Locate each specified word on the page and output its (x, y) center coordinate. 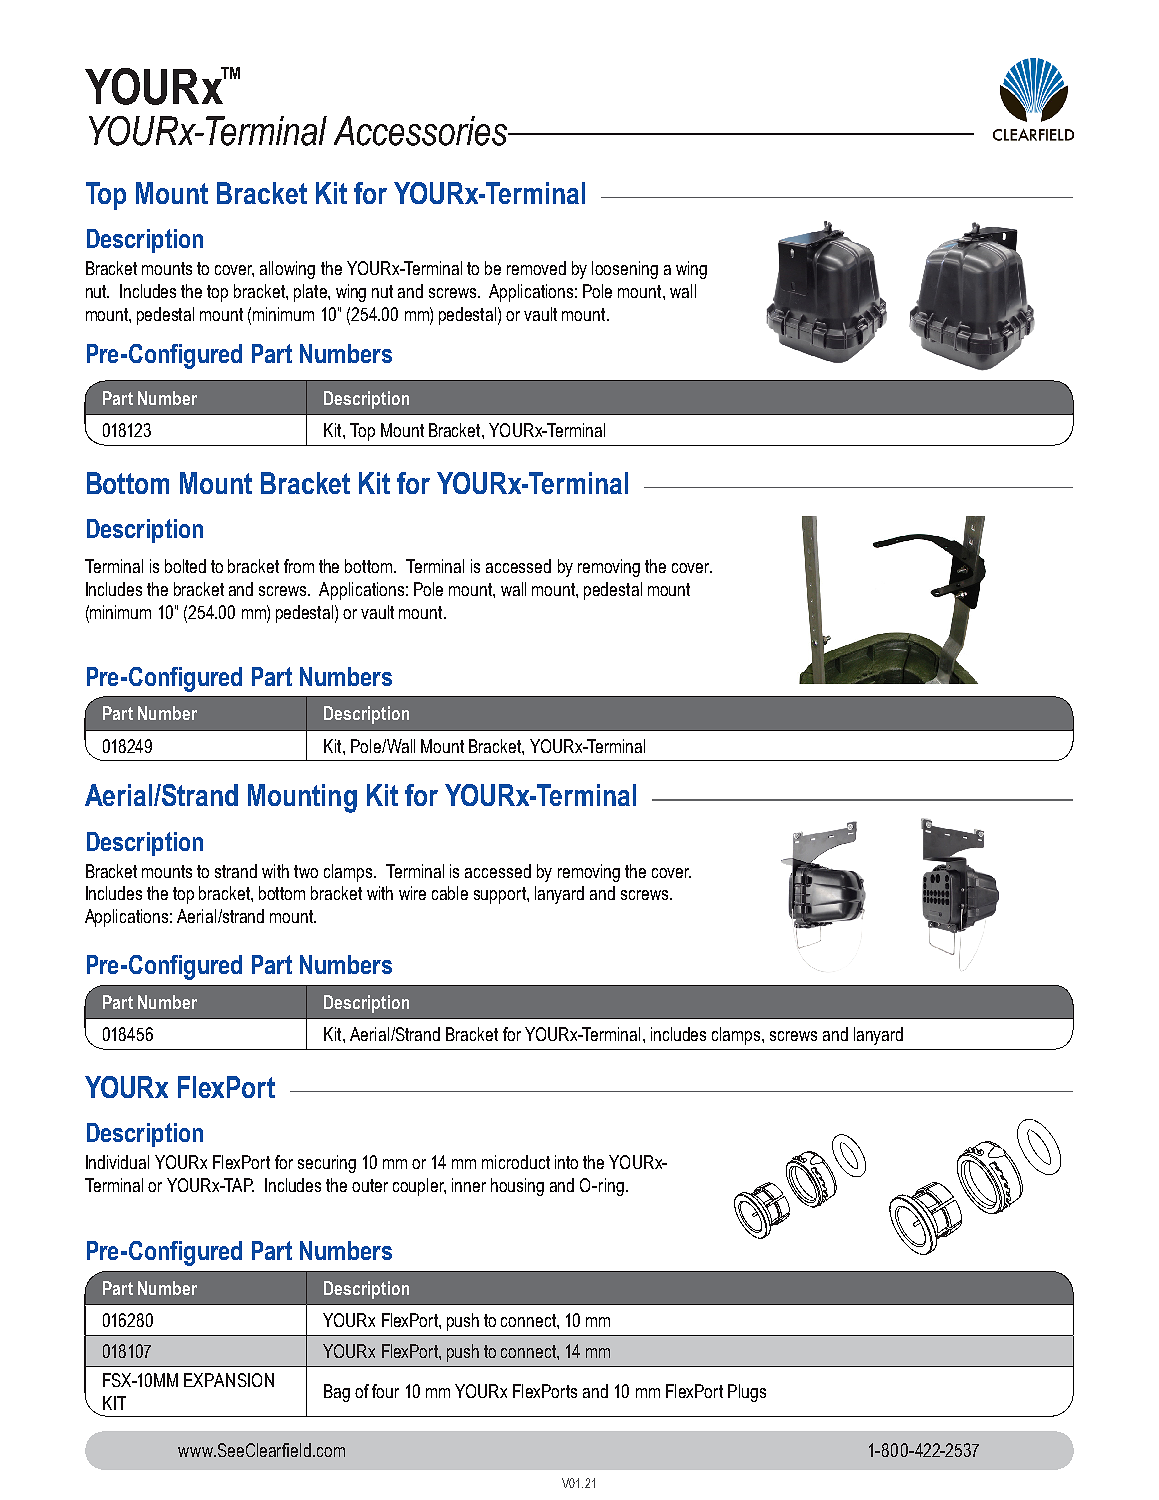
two (306, 871)
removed (536, 268)
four (385, 1391)
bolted (185, 566)
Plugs (747, 1393)
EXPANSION (229, 1380)
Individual (117, 1162)
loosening (625, 270)
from (299, 566)
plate (311, 293)
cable (450, 893)
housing (517, 1187)
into (566, 1162)
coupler (419, 1187)
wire (412, 893)
